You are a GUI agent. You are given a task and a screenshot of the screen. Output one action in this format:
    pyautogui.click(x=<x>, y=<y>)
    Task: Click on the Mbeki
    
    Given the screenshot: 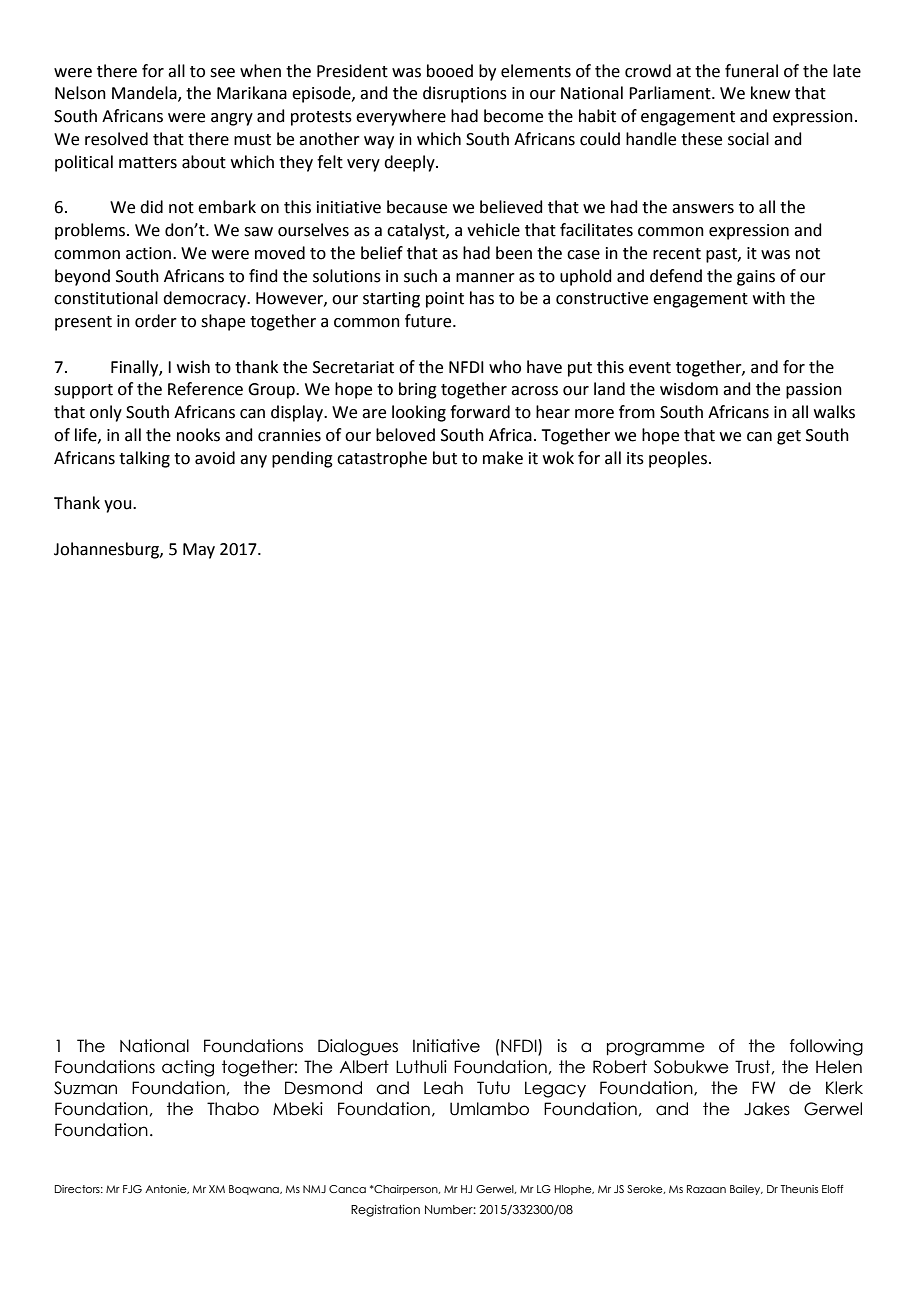 What is the action you would take?
    pyautogui.click(x=298, y=1109)
